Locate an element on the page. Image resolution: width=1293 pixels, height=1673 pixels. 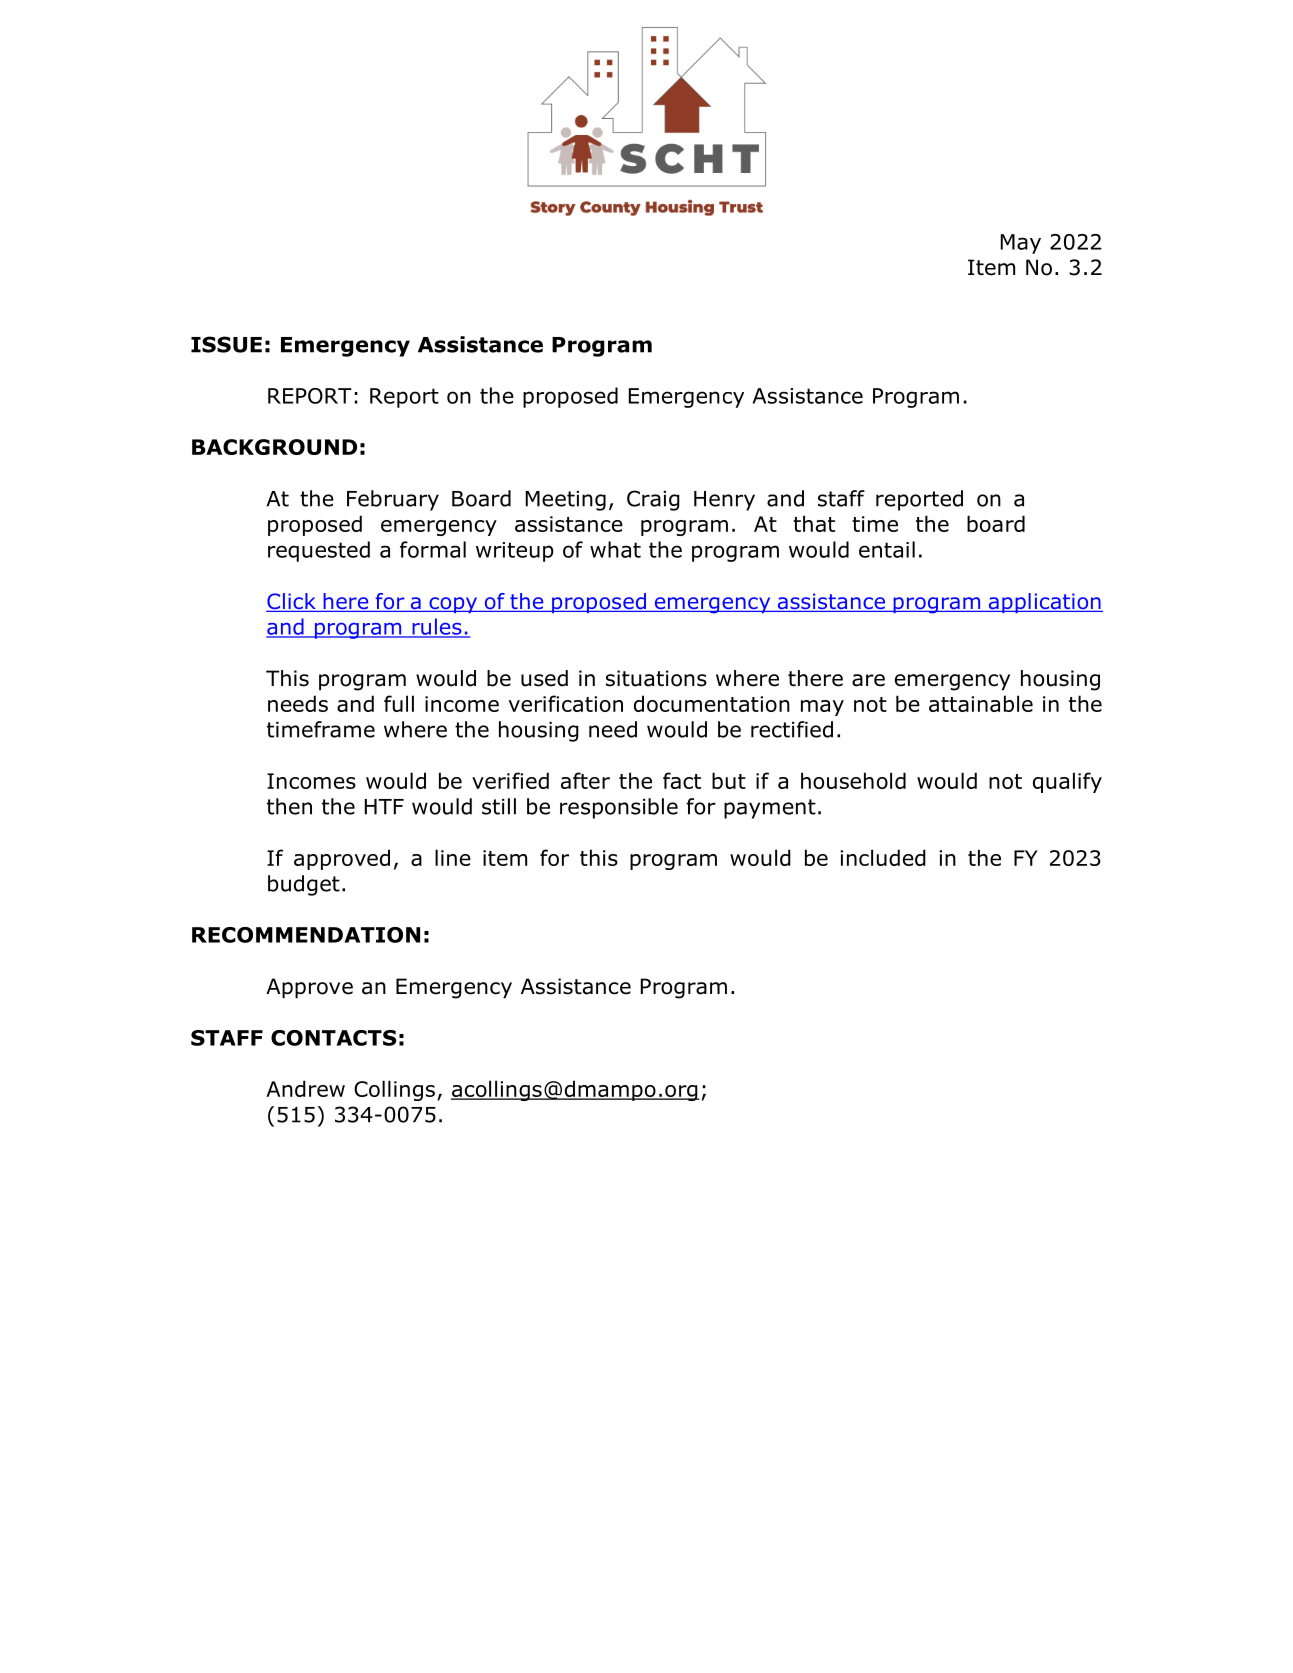
that is located at coordinates (814, 523).
